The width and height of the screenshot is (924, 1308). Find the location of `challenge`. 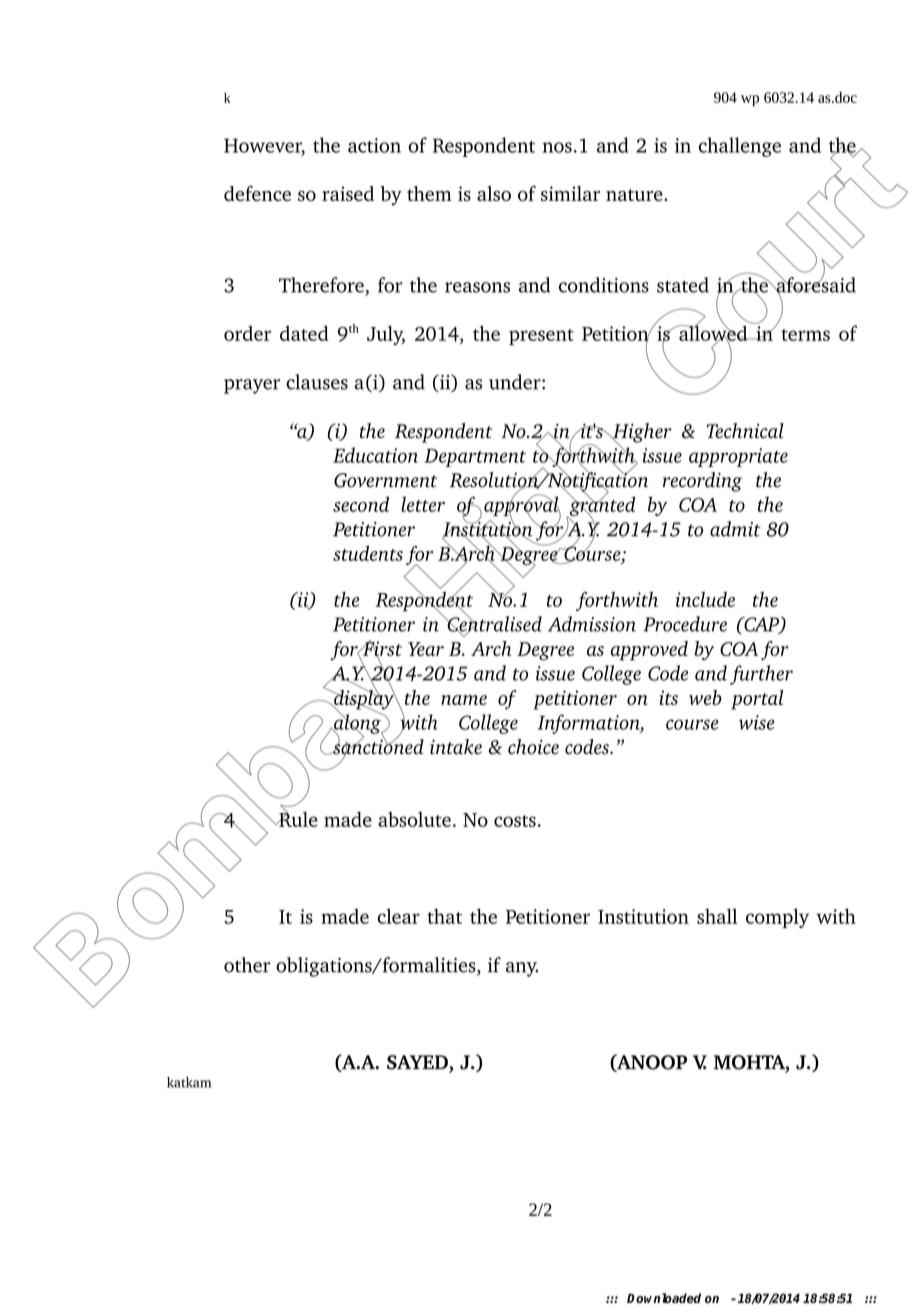

challenge is located at coordinates (740, 147).
